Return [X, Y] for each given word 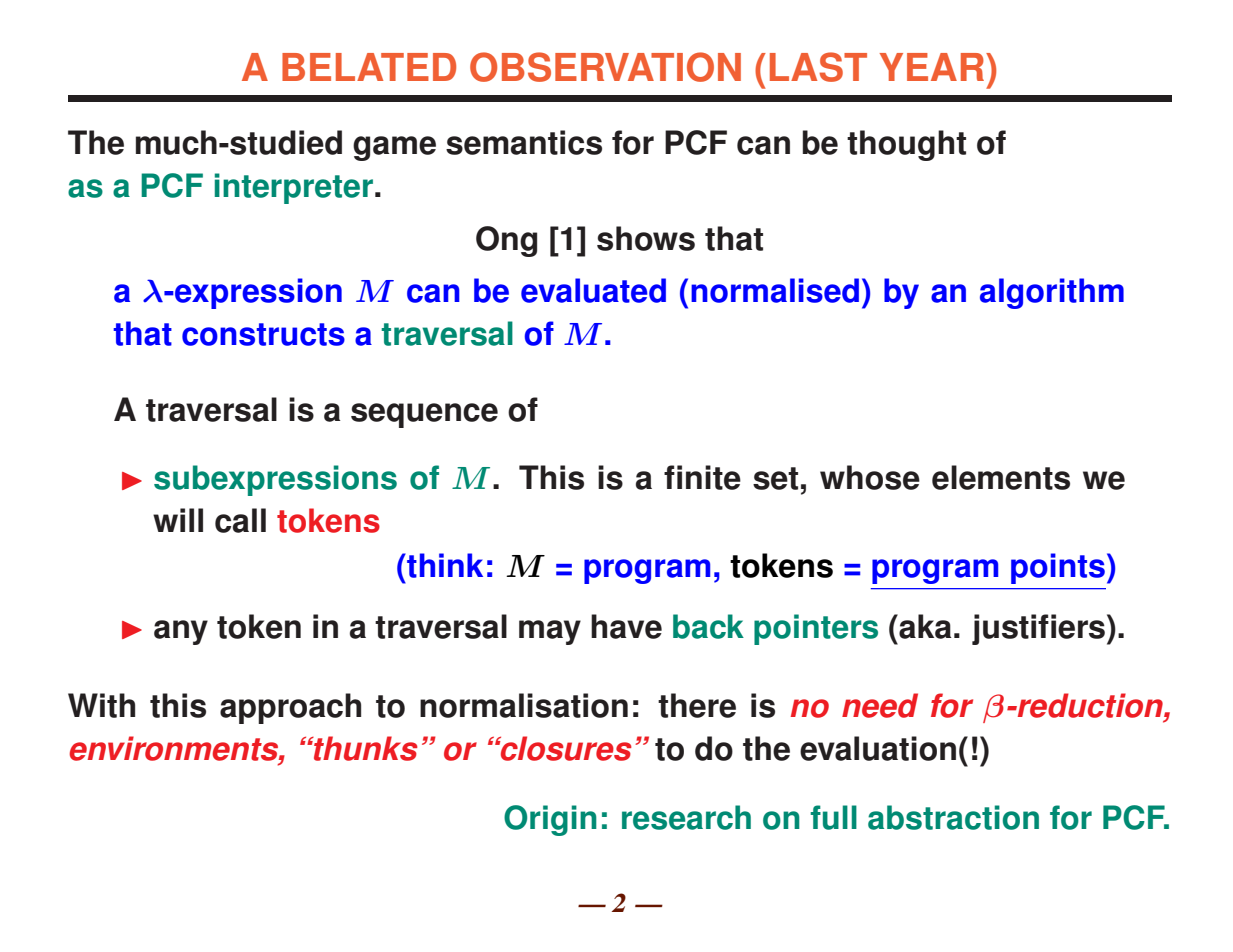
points [1058, 568]
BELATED [369, 67]
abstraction [953, 817]
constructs [263, 334]
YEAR [932, 67]
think [444, 565]
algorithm [1052, 293]
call [240, 520]
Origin [550, 820]
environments [174, 748]
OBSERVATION [605, 67]
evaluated [593, 290]
